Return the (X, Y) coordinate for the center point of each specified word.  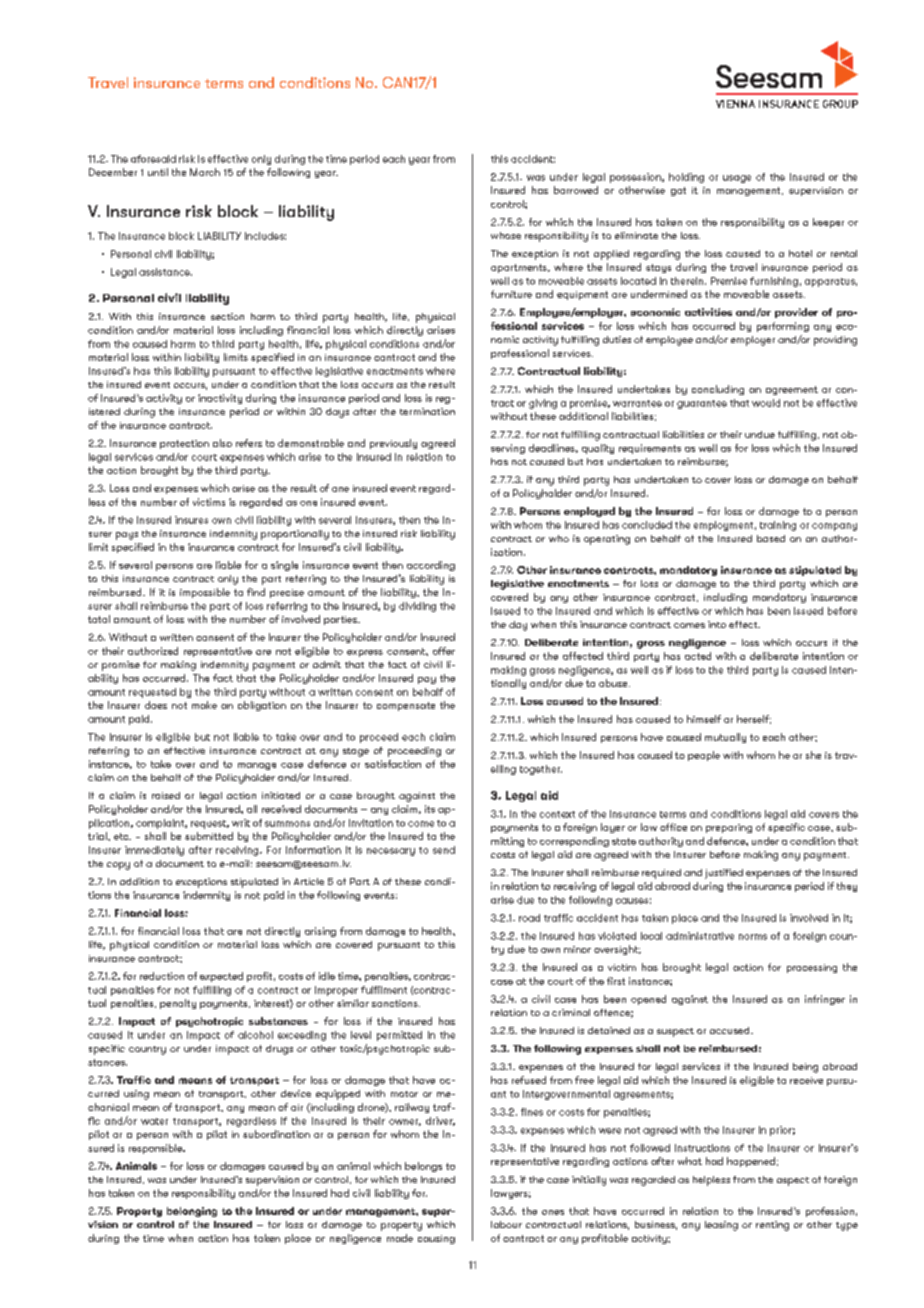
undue (760, 434)
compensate (406, 706)
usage (737, 179)
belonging (192, 1212)
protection (184, 444)
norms (753, 937)
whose (506, 235)
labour (506, 1224)
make (204, 705)
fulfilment (384, 990)
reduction (162, 976)
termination (427, 411)
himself (704, 719)
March (205, 172)
